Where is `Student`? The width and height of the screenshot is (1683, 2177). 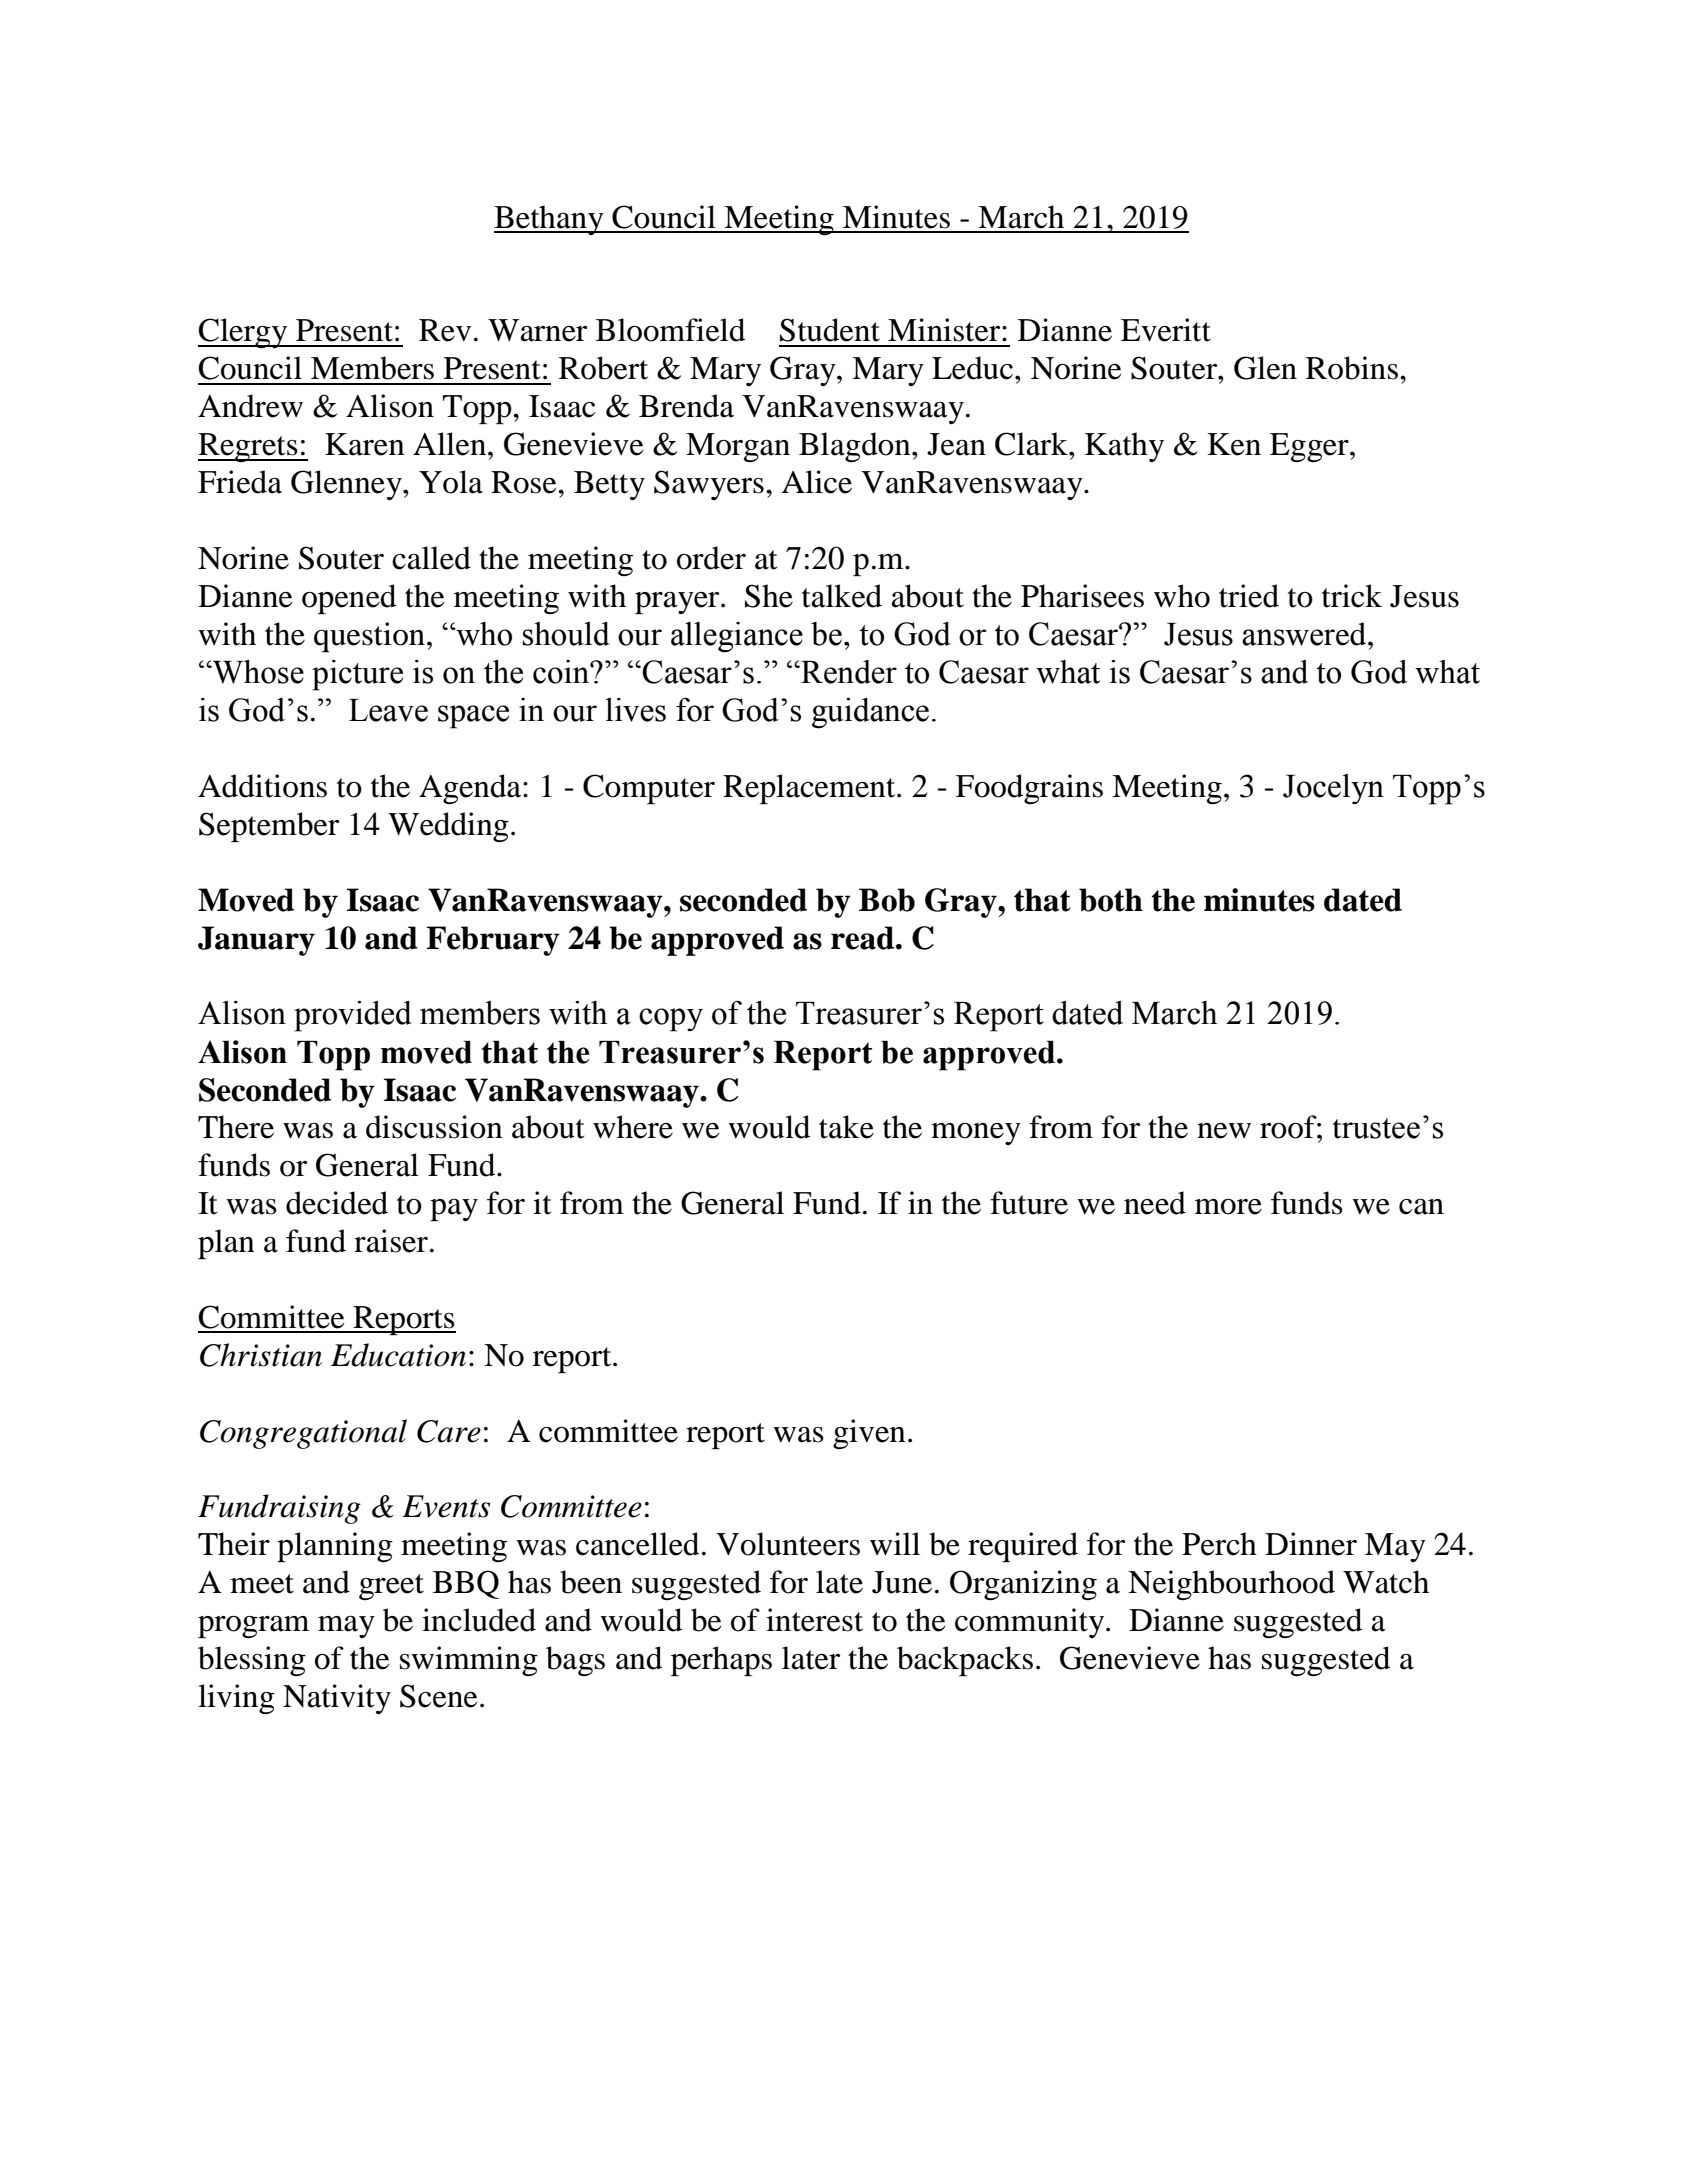 Student is located at coordinates (830, 330).
